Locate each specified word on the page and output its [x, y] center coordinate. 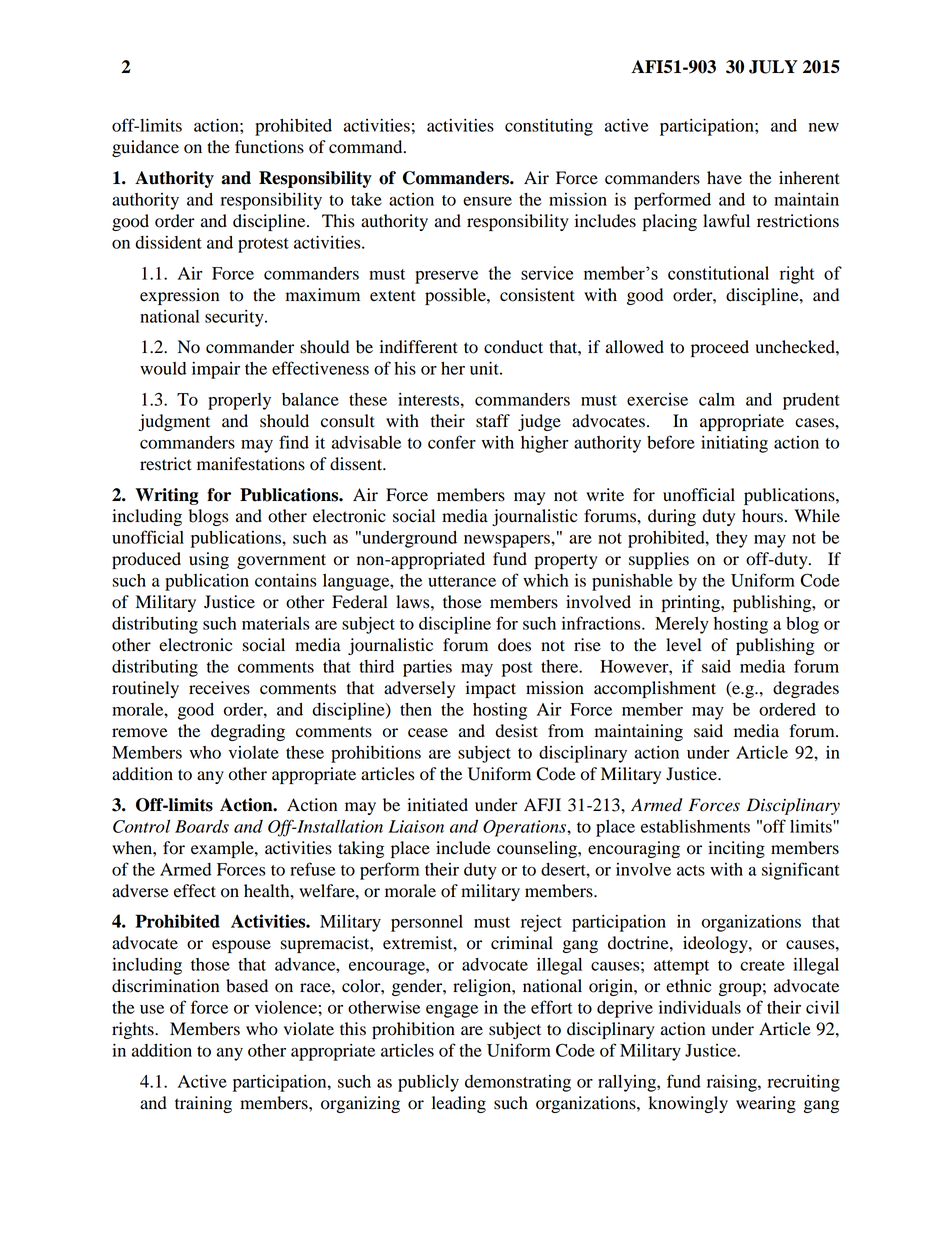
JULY [773, 67]
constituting [549, 127]
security [235, 318]
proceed [720, 348]
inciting [736, 849]
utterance [462, 581]
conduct [513, 347]
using [209, 560]
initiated [437, 805]
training [203, 1104]
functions [269, 147]
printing [692, 603]
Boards [202, 826]
